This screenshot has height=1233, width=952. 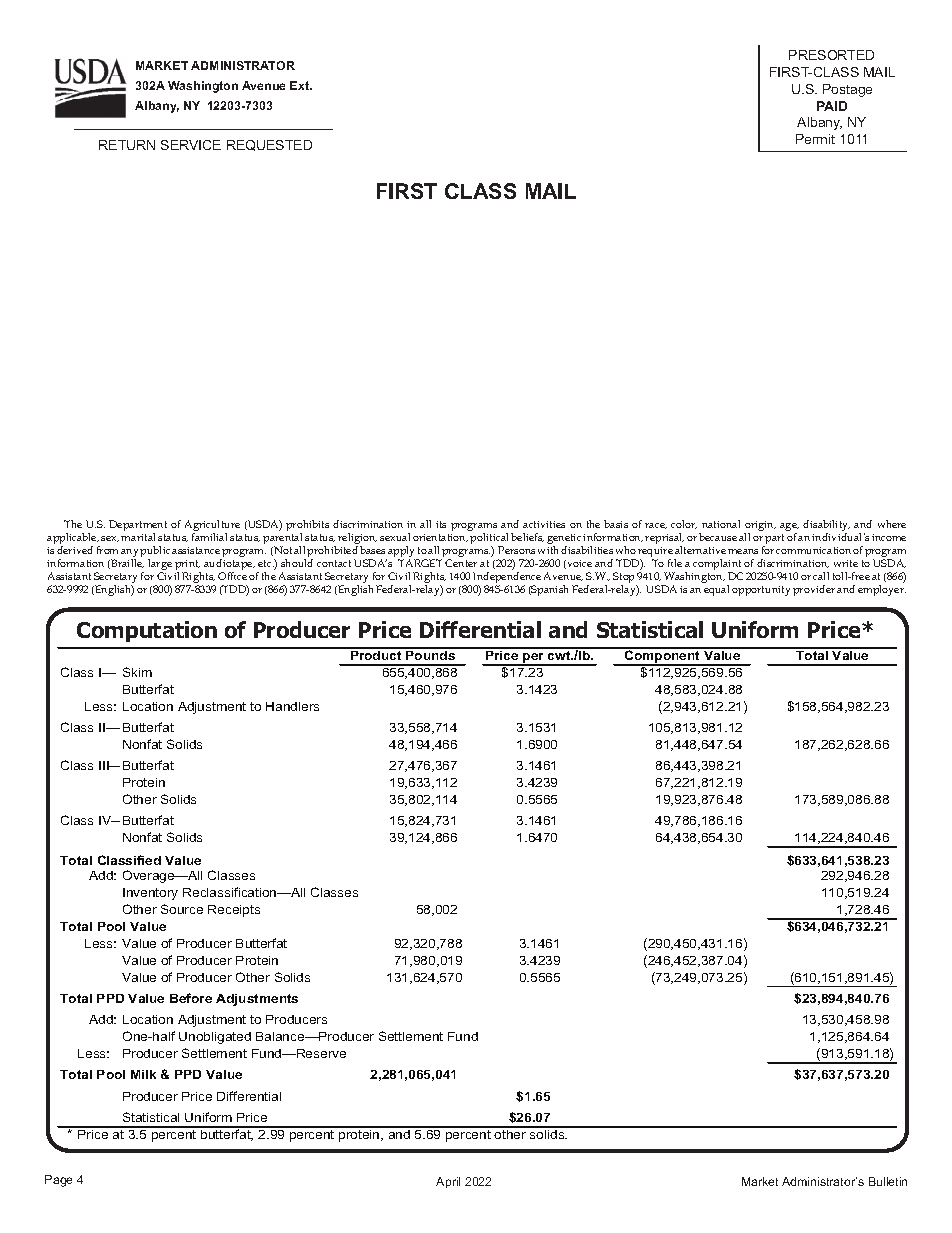 What do you see at coordinates (814, 590) in the screenshot?
I see `provider` at bounding box center [814, 590].
